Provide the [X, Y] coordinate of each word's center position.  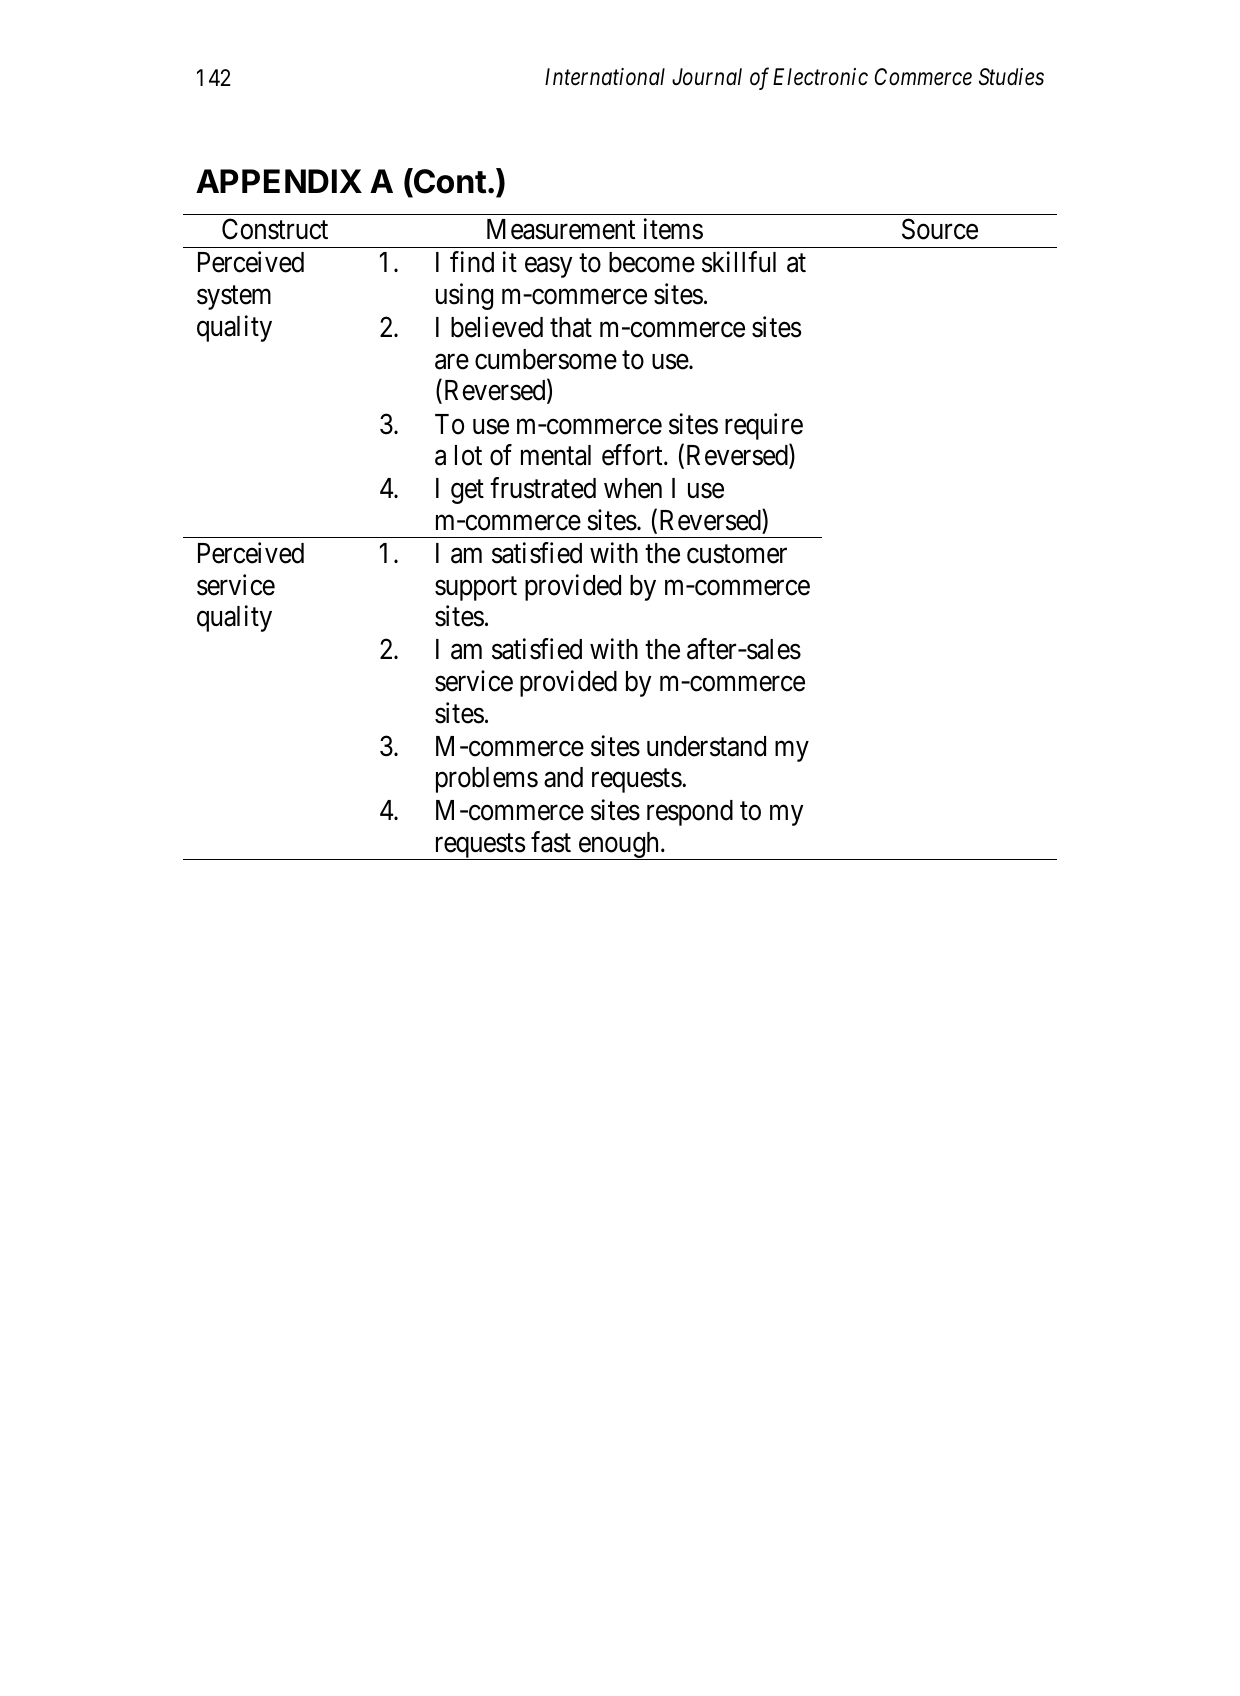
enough [619, 846]
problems [487, 780]
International [605, 77]
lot [468, 455]
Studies [1011, 77]
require [764, 426]
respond [690, 813]
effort [633, 455]
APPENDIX [279, 181]
